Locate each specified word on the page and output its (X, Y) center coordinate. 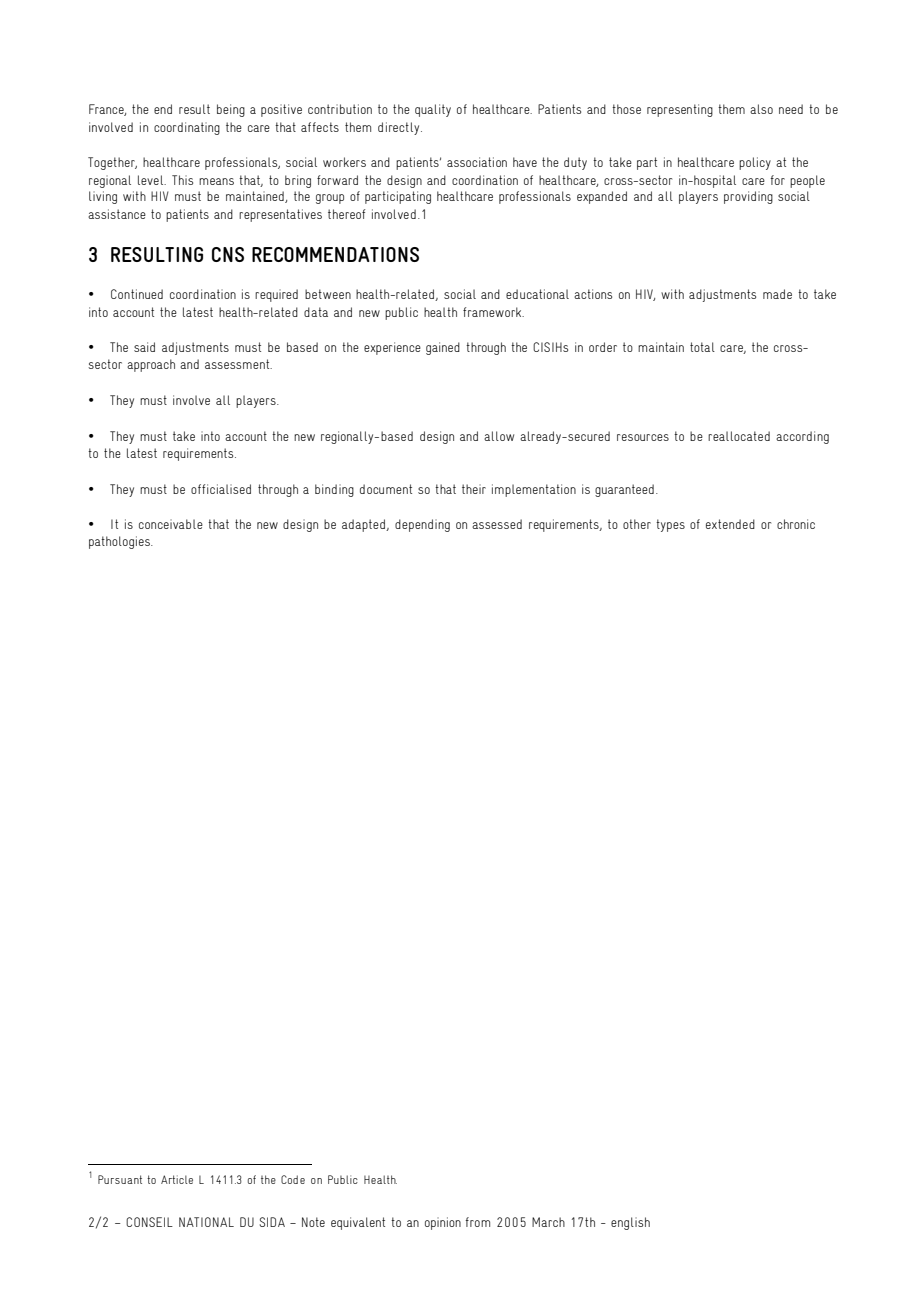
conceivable (171, 524)
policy (755, 163)
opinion (443, 1223)
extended (730, 524)
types (670, 525)
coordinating (187, 128)
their (474, 489)
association (477, 162)
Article (177, 1179)
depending (422, 525)
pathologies (120, 542)
